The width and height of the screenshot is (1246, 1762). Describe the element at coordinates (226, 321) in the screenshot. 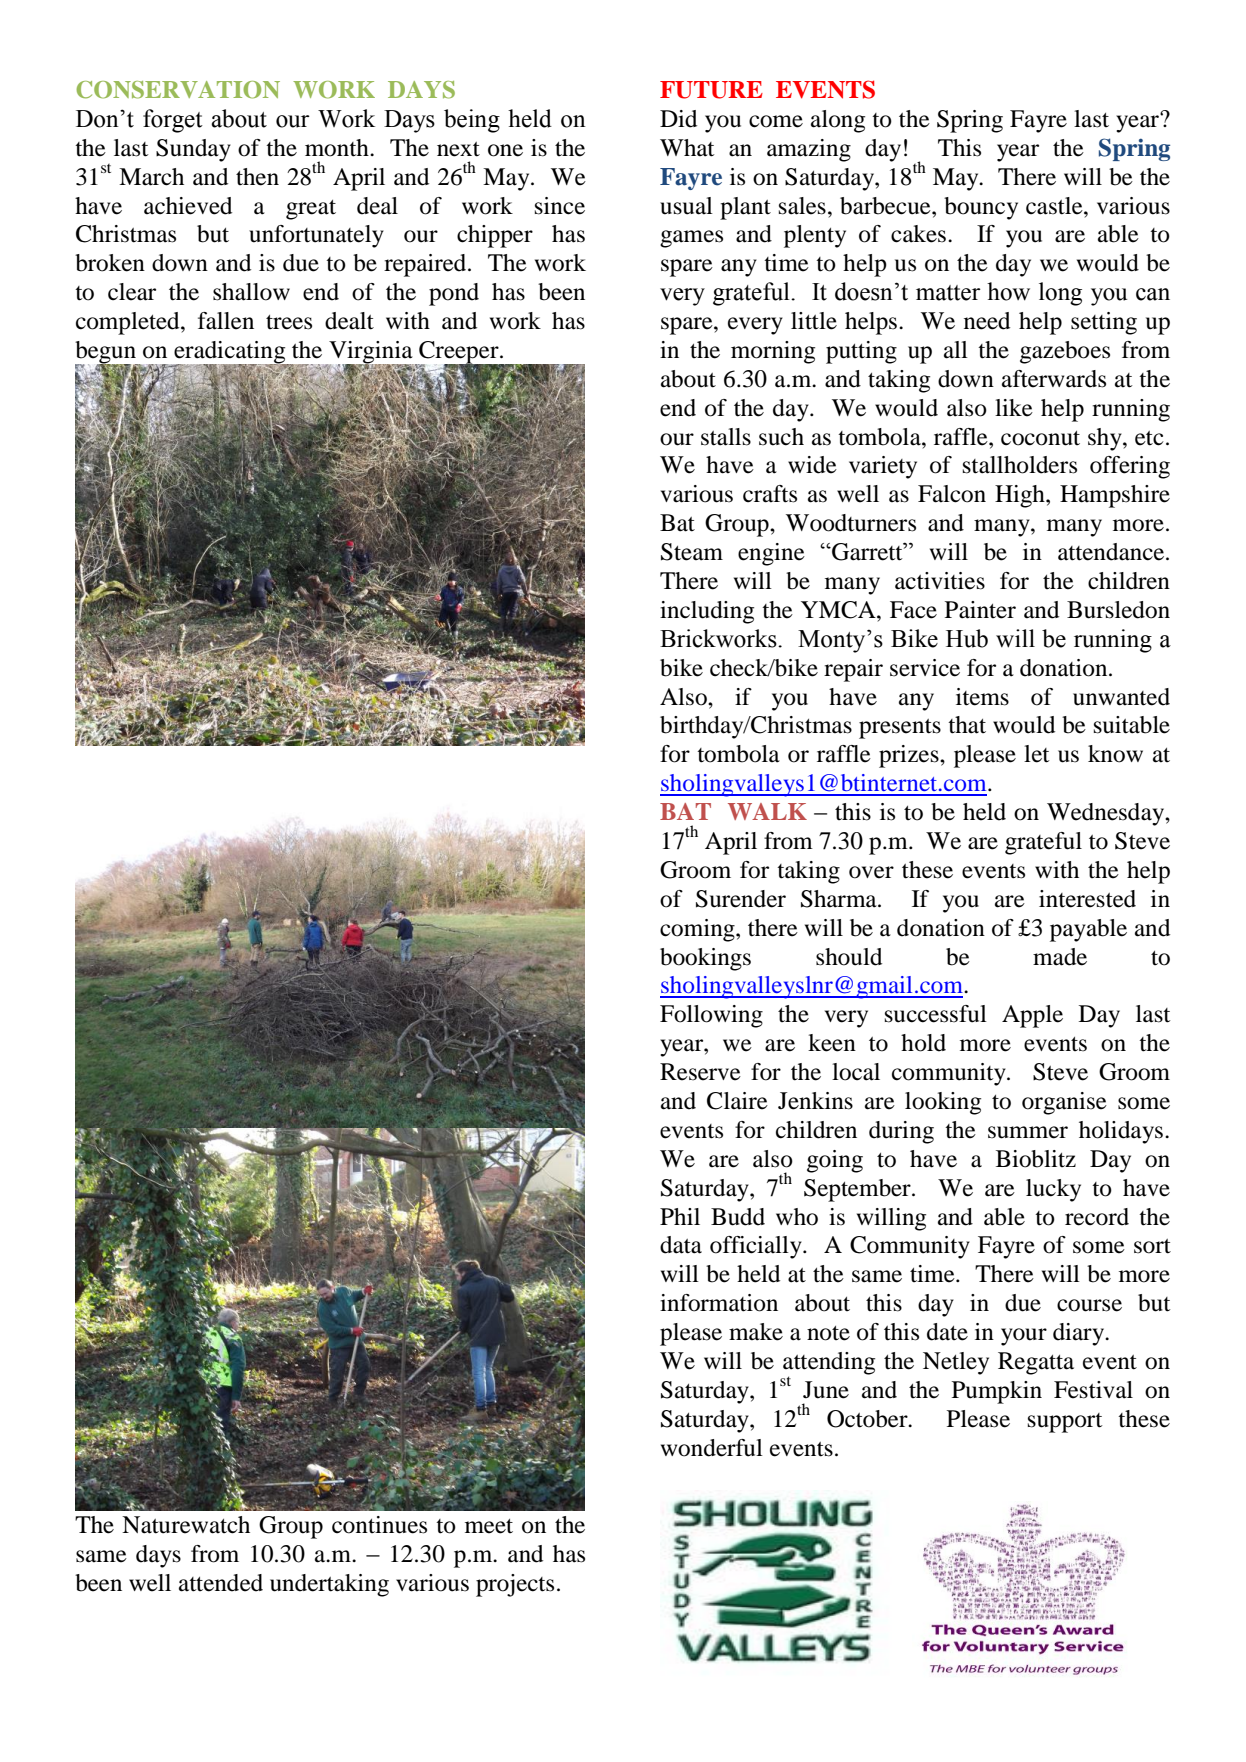

I see `fallen` at that location.
